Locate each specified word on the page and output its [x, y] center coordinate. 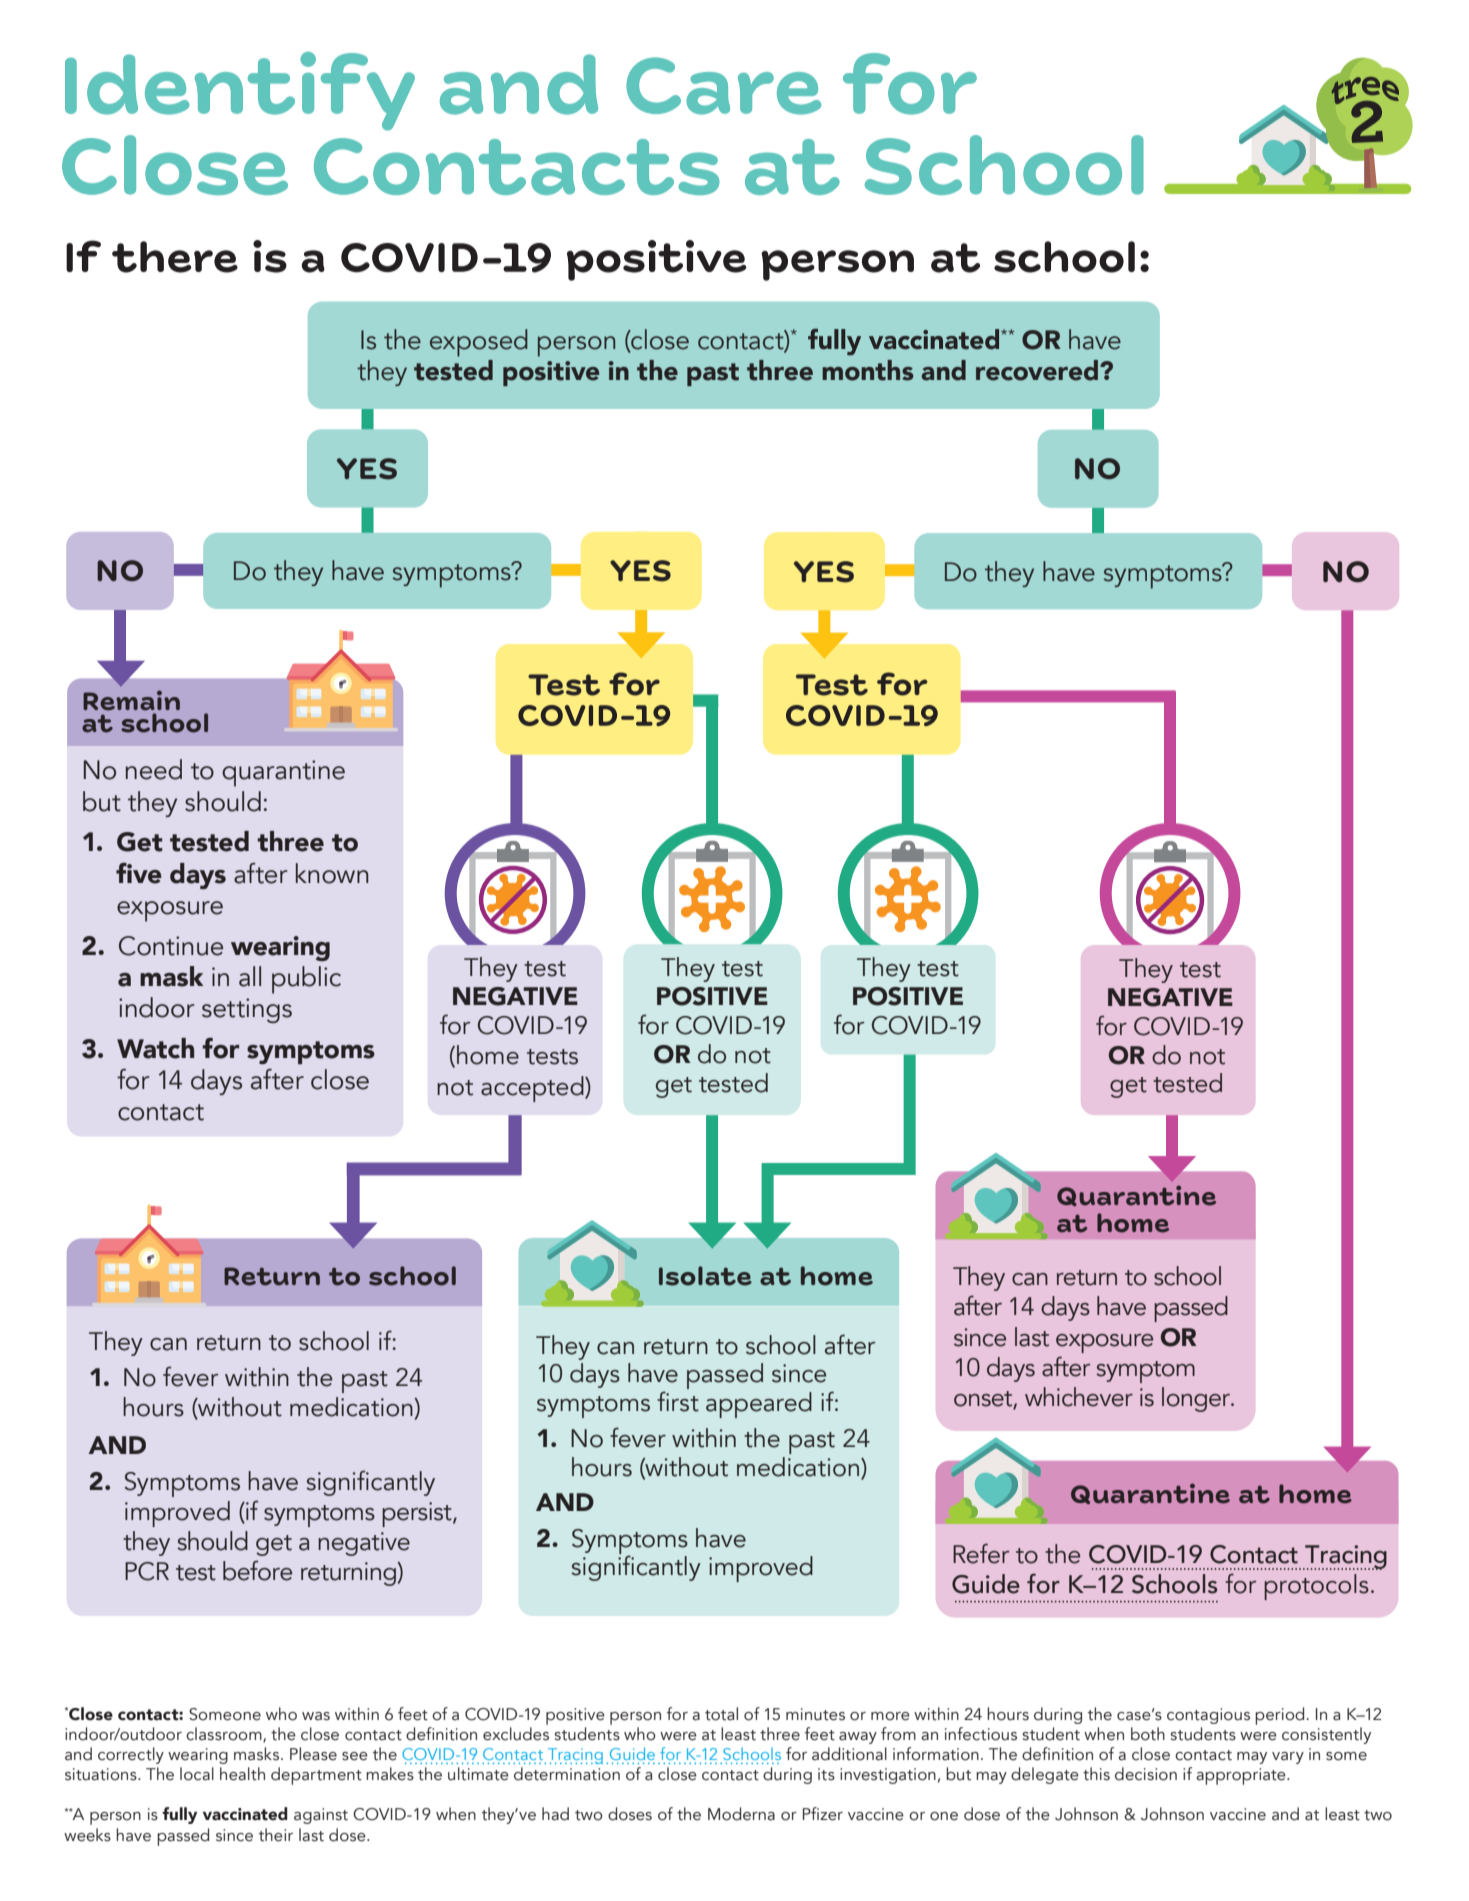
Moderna [741, 1814]
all [250, 976]
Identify [240, 91]
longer [1197, 1399]
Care [723, 86]
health [242, 1774]
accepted [533, 1089]
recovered [1038, 370]
